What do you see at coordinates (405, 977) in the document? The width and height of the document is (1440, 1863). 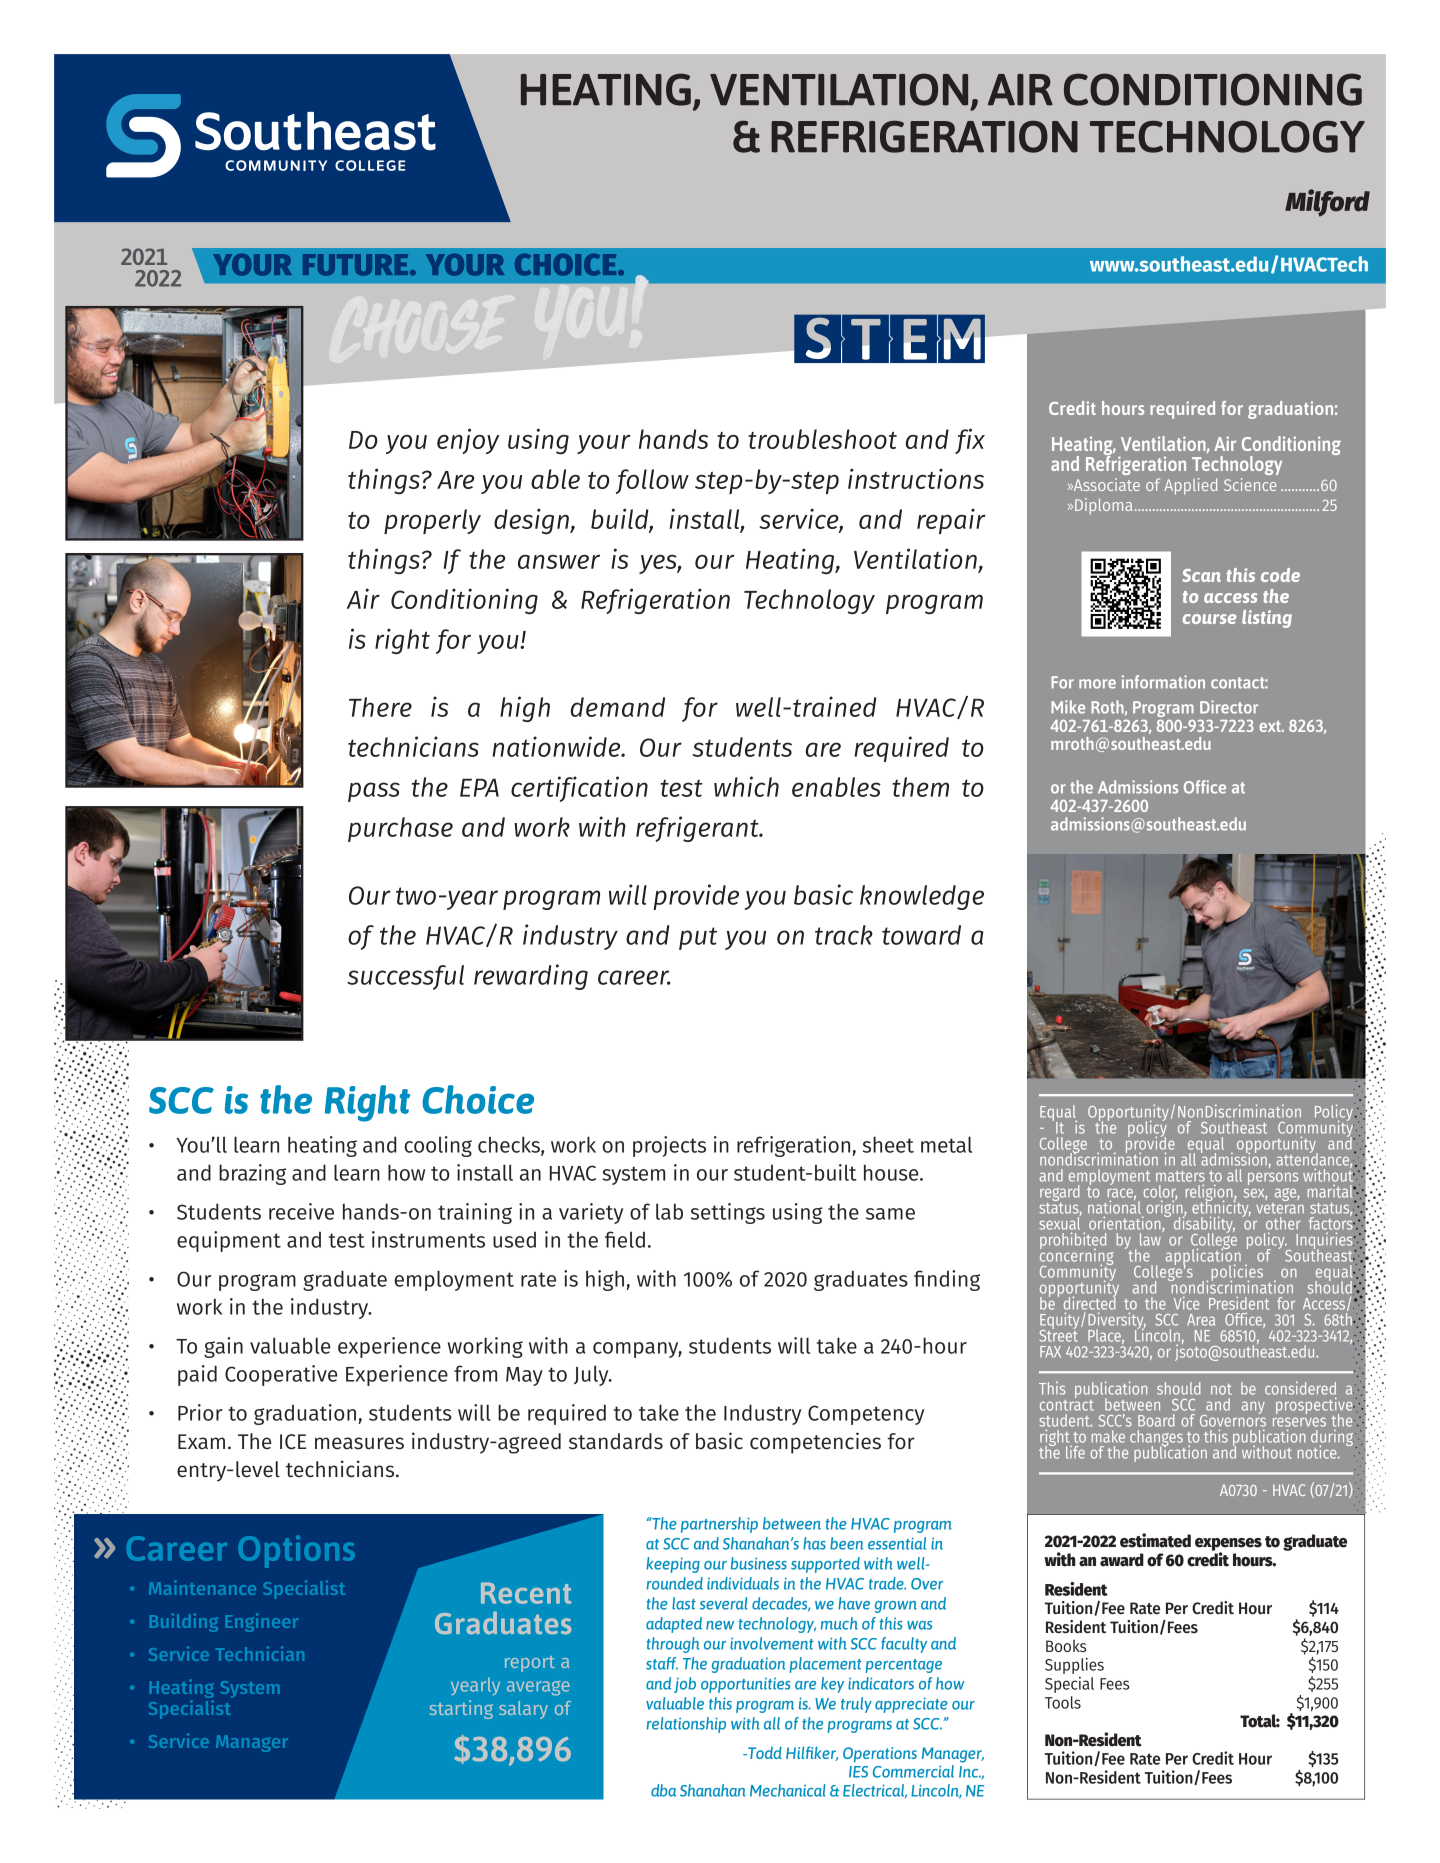 I see `successful` at bounding box center [405, 977].
